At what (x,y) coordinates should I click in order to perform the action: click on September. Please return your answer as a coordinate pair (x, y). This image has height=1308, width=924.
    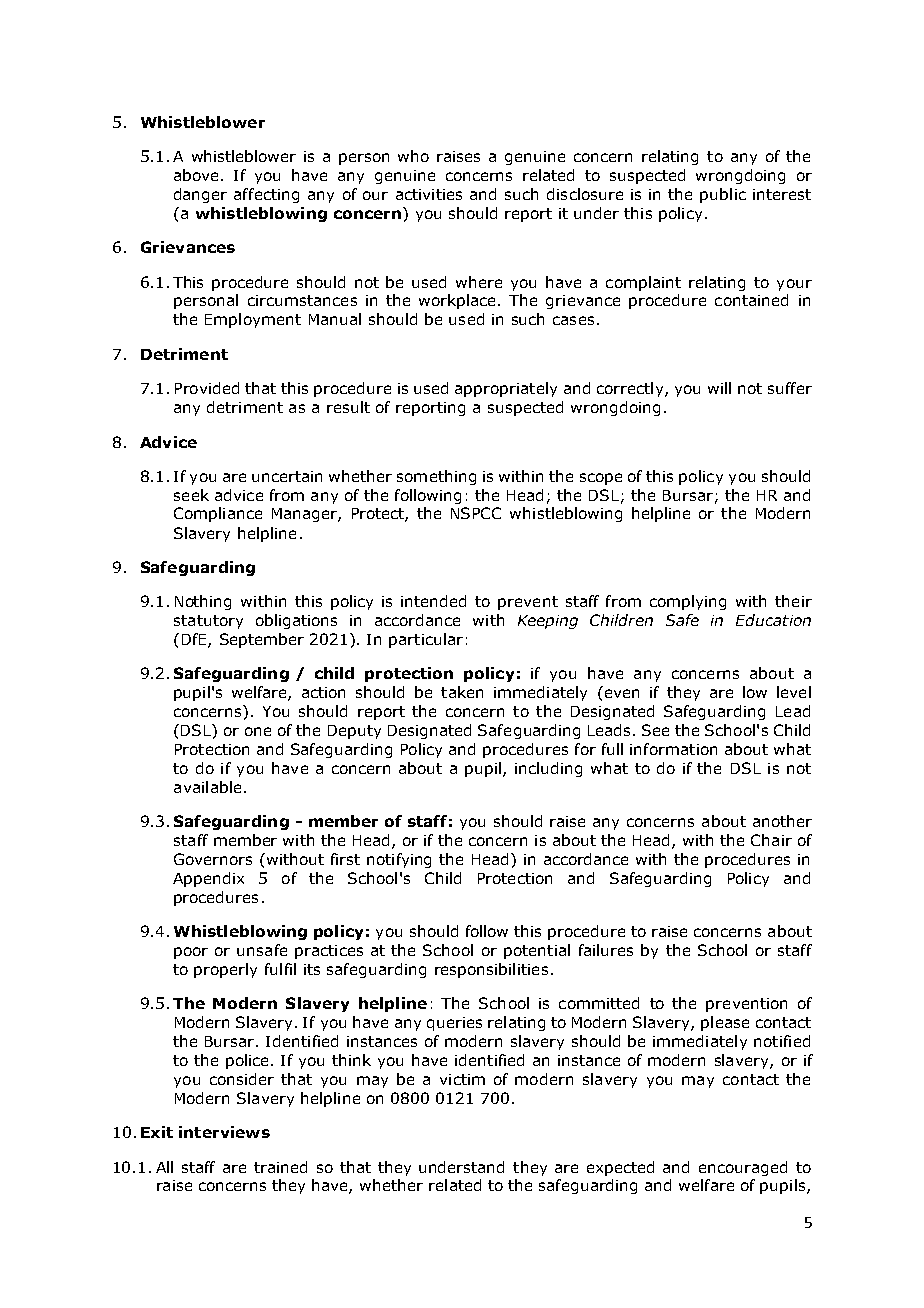
    Looking at the image, I should click on (262, 640).
